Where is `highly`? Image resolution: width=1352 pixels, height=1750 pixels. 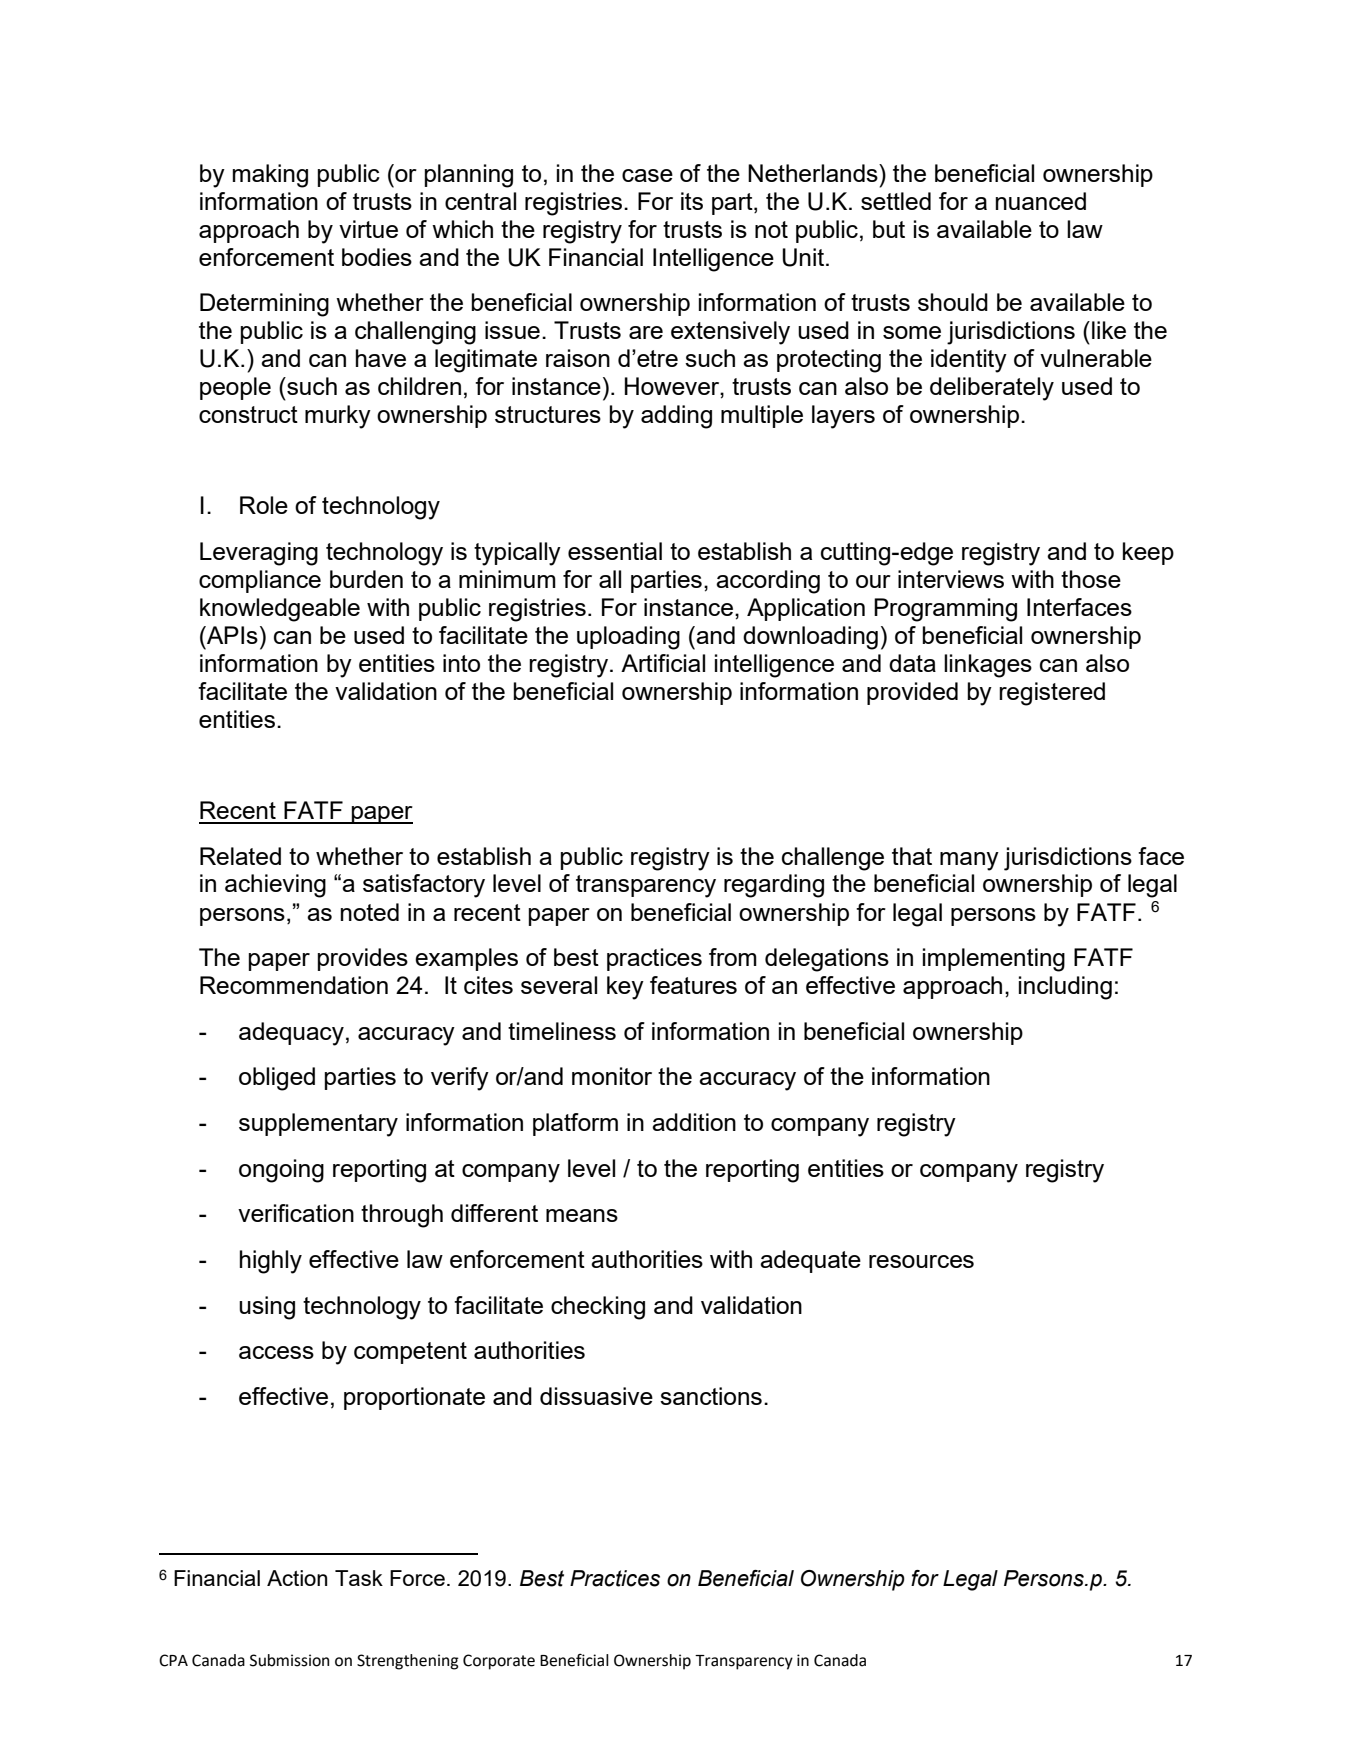 highly is located at coordinates (271, 1262).
